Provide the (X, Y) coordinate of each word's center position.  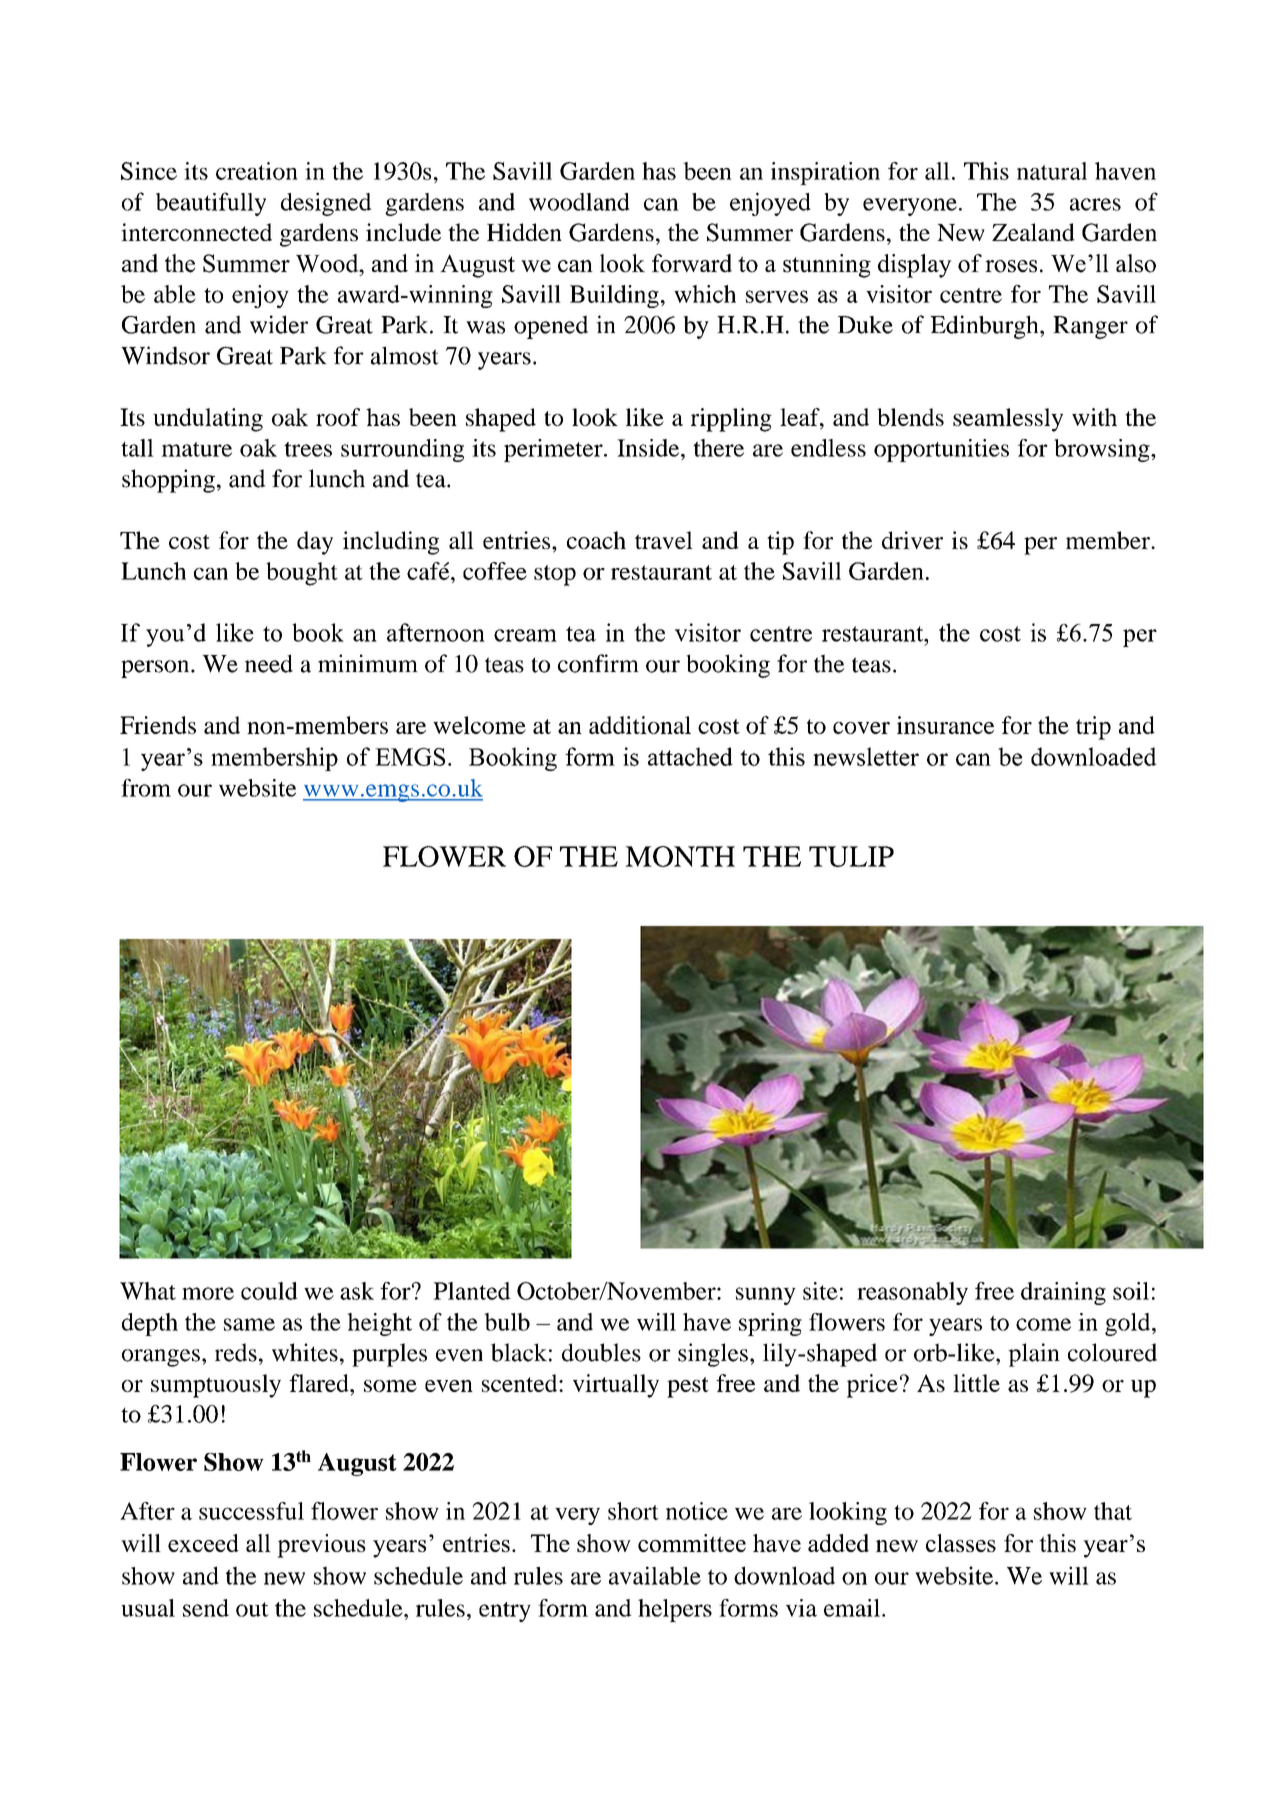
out (252, 1609)
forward (692, 263)
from (146, 788)
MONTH (680, 856)
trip (1093, 728)
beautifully (211, 204)
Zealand (1033, 232)
